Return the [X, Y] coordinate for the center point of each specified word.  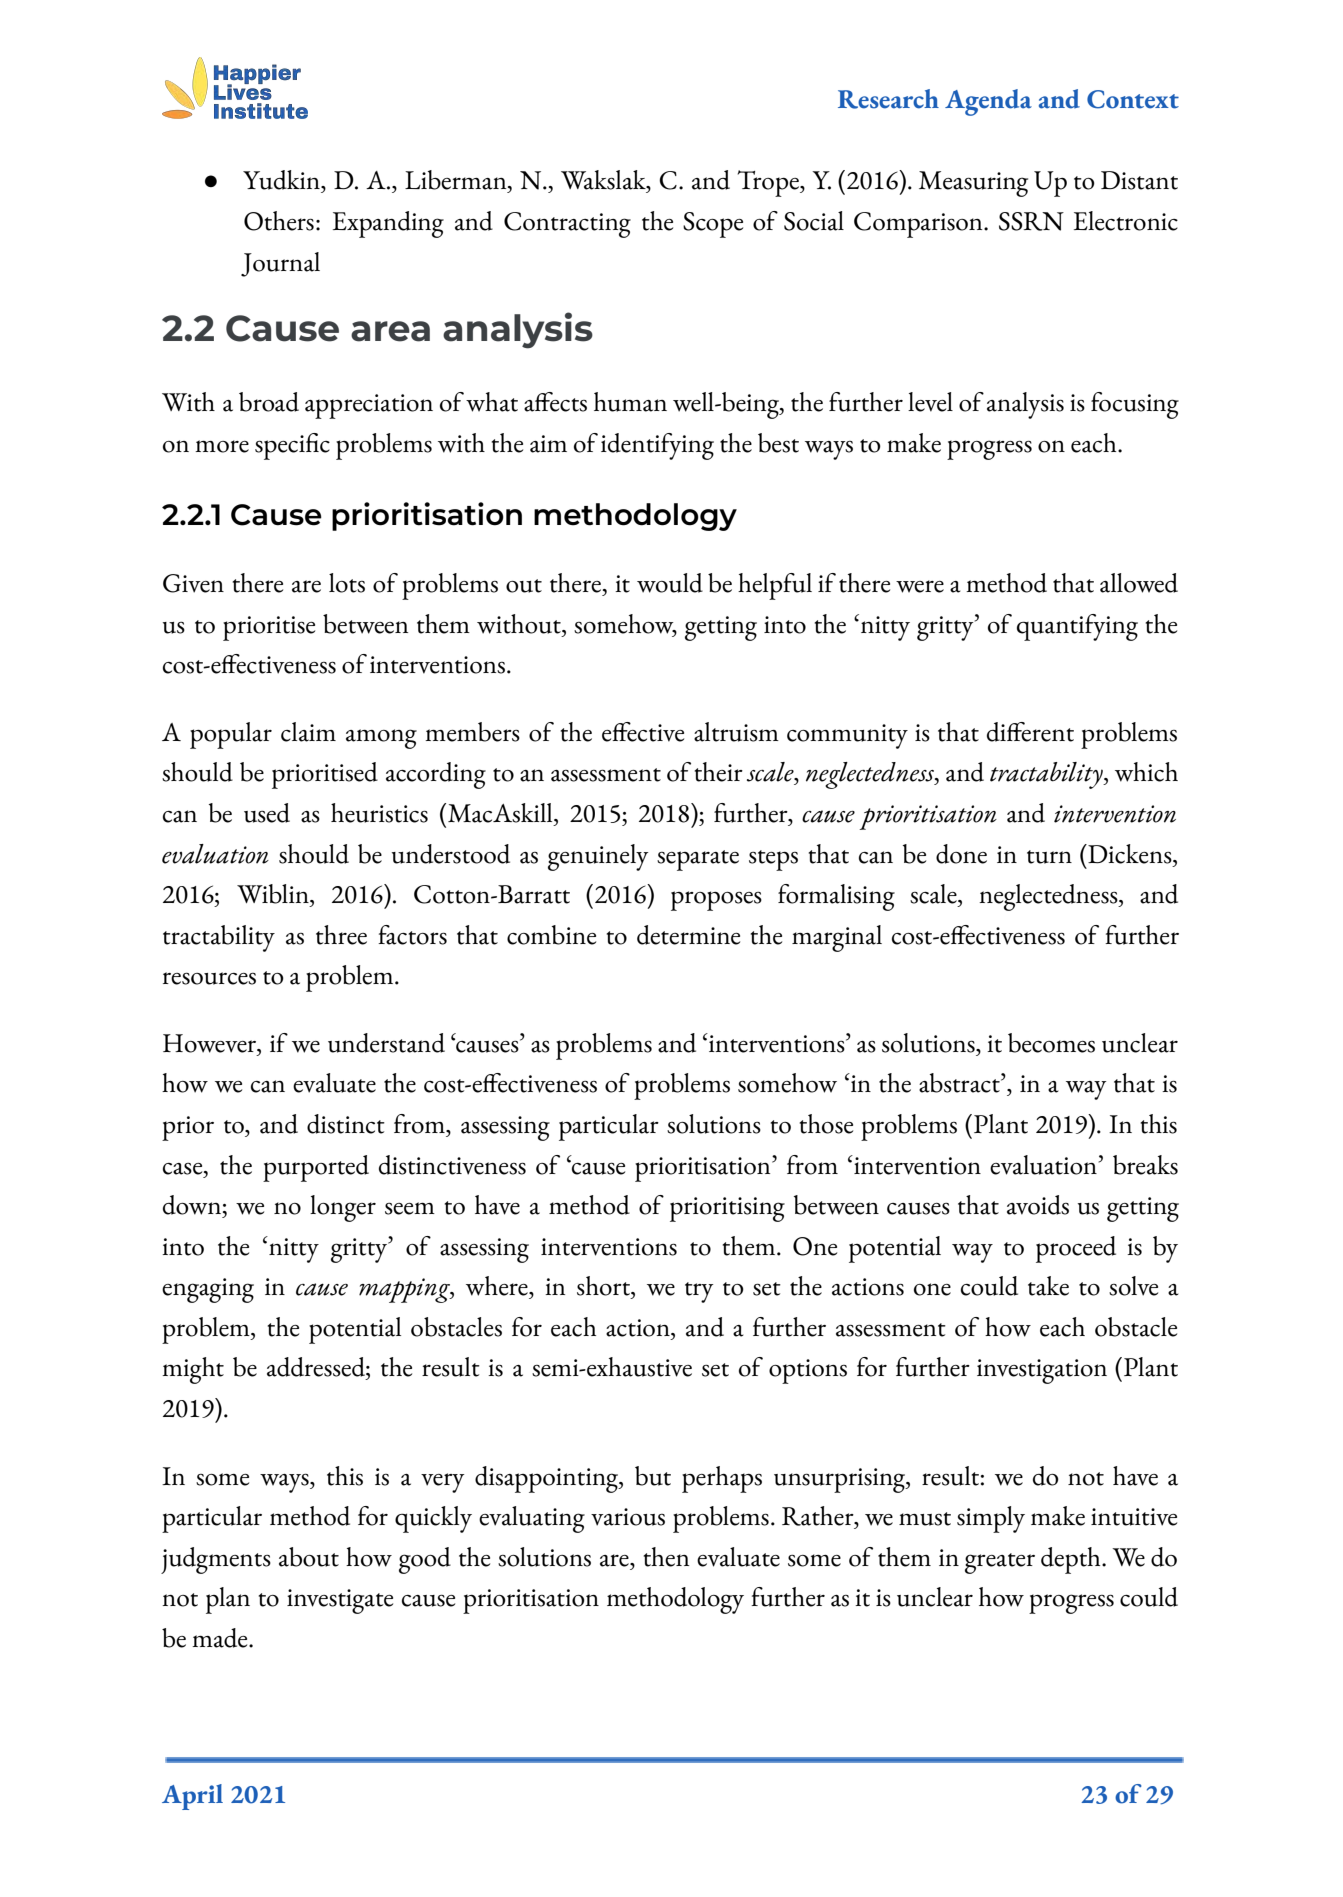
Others [279, 221]
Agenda [988, 102]
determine [688, 935]
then [666, 1557]
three [341, 935]
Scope [713, 225]
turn [1049, 857]
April [192, 1797]
